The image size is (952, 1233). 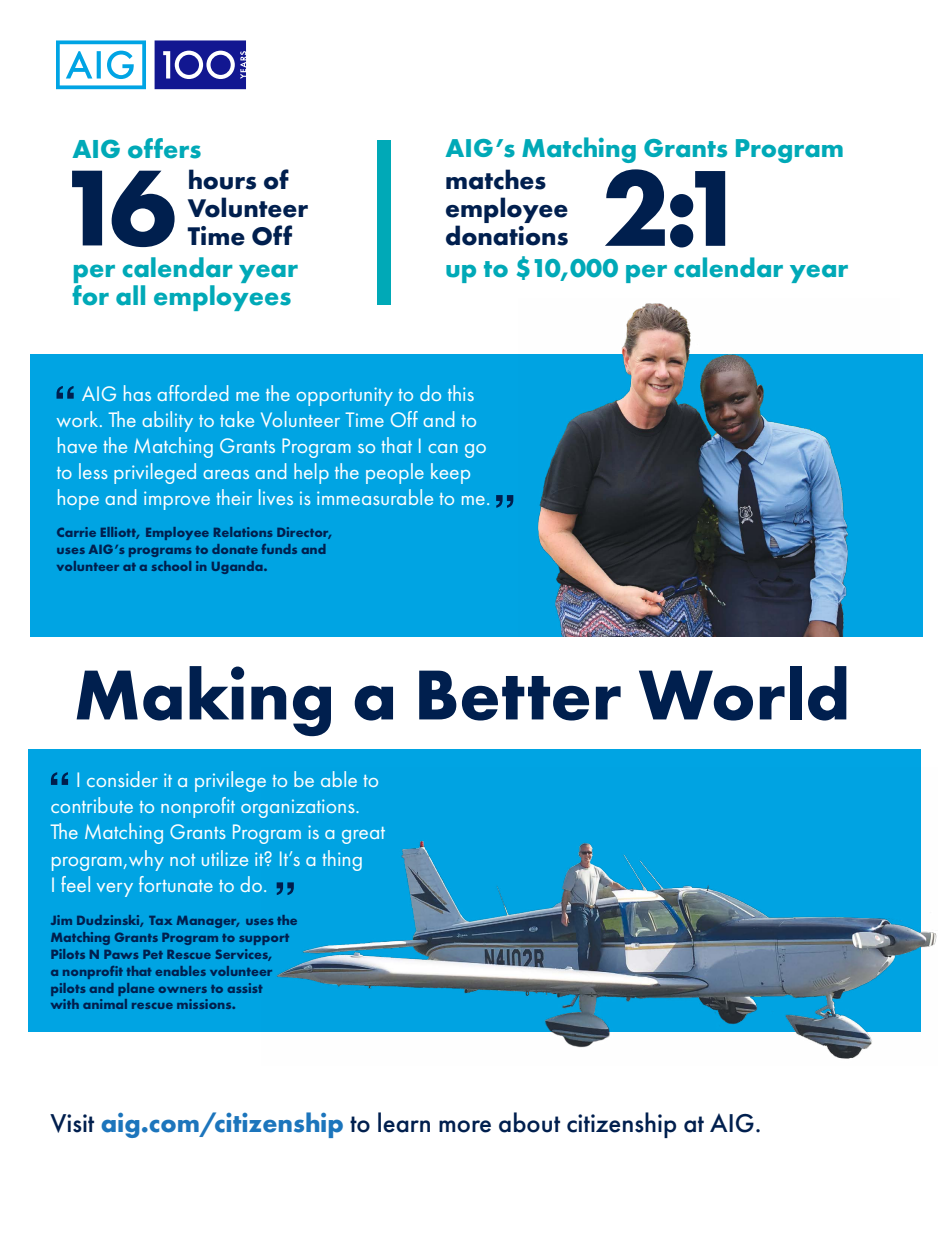 I want to click on Visit, so click(x=72, y=1123).
